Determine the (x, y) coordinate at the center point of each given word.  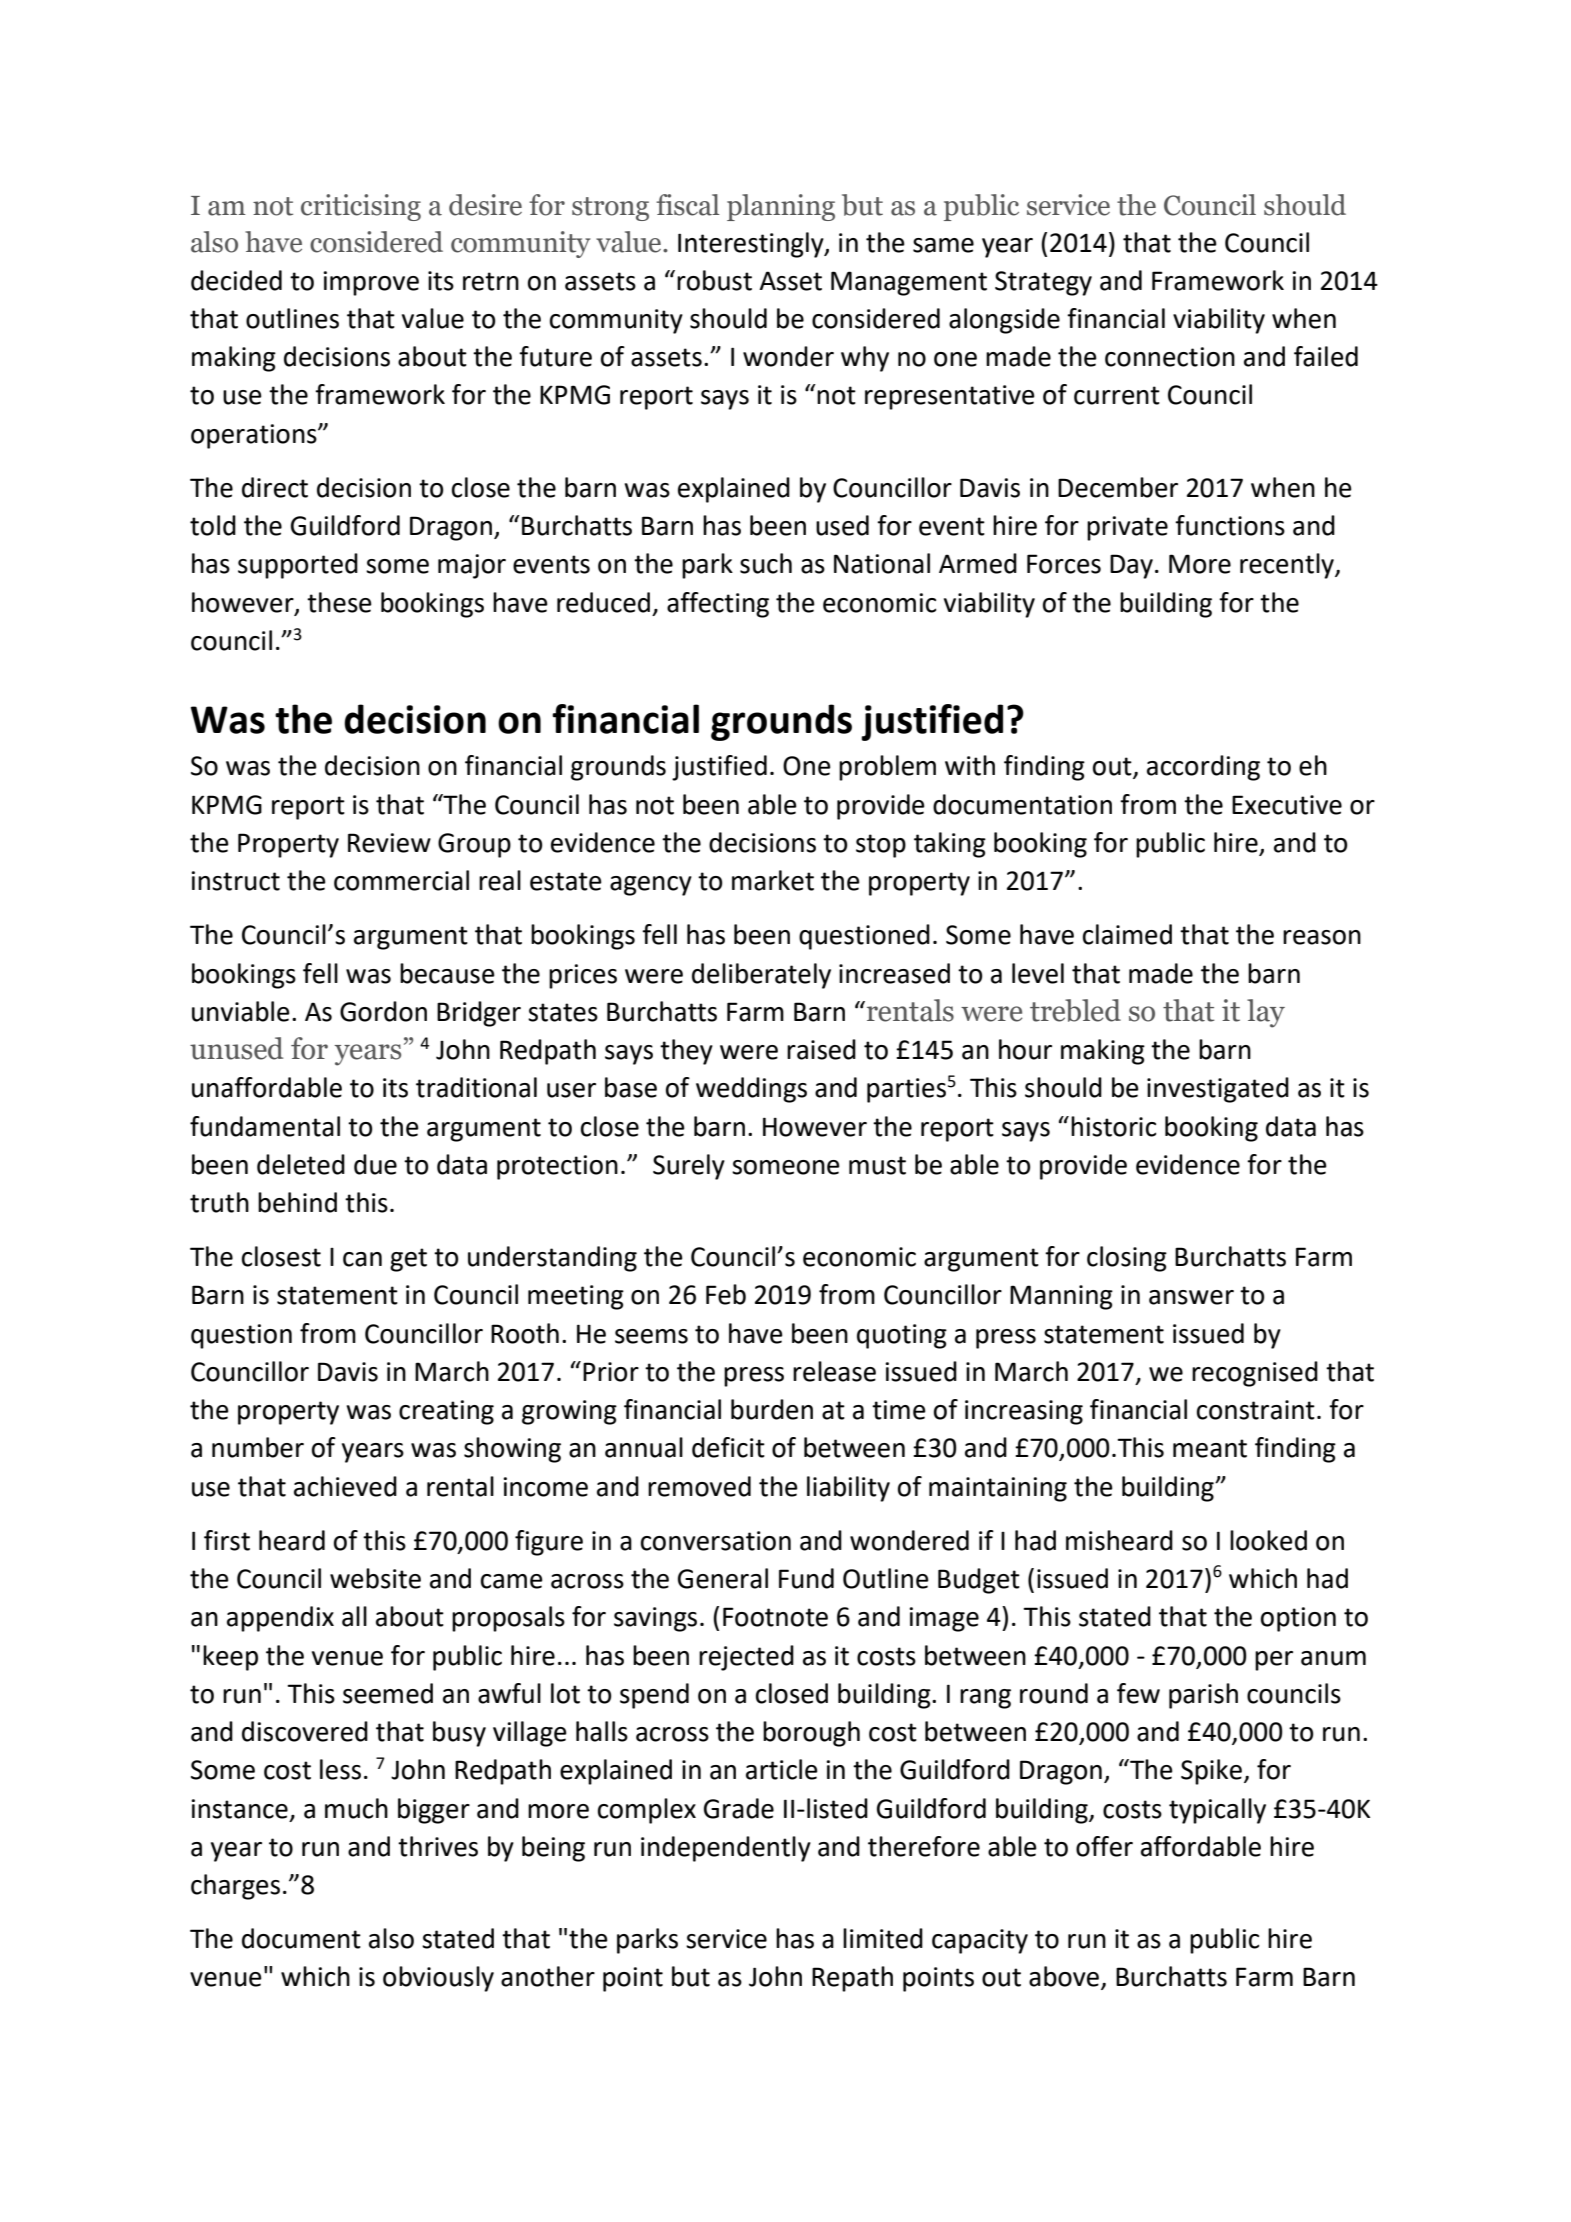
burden (772, 1409)
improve (371, 283)
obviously (438, 1979)
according (1203, 768)
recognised (1255, 1374)
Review (389, 843)
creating (446, 1412)
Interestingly (752, 245)
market (773, 880)
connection (1170, 357)
